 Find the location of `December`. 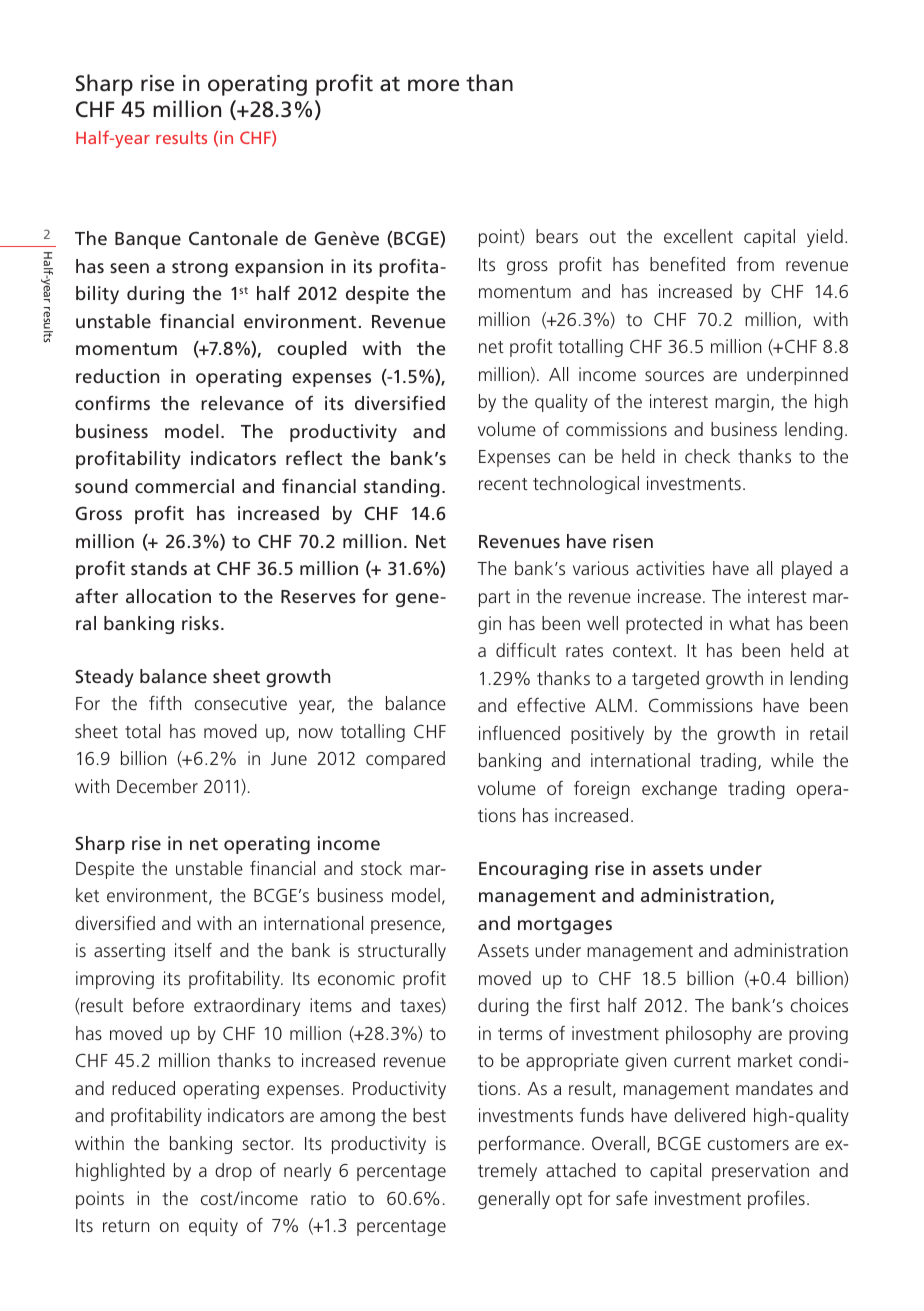

December is located at coordinates (157, 786).
